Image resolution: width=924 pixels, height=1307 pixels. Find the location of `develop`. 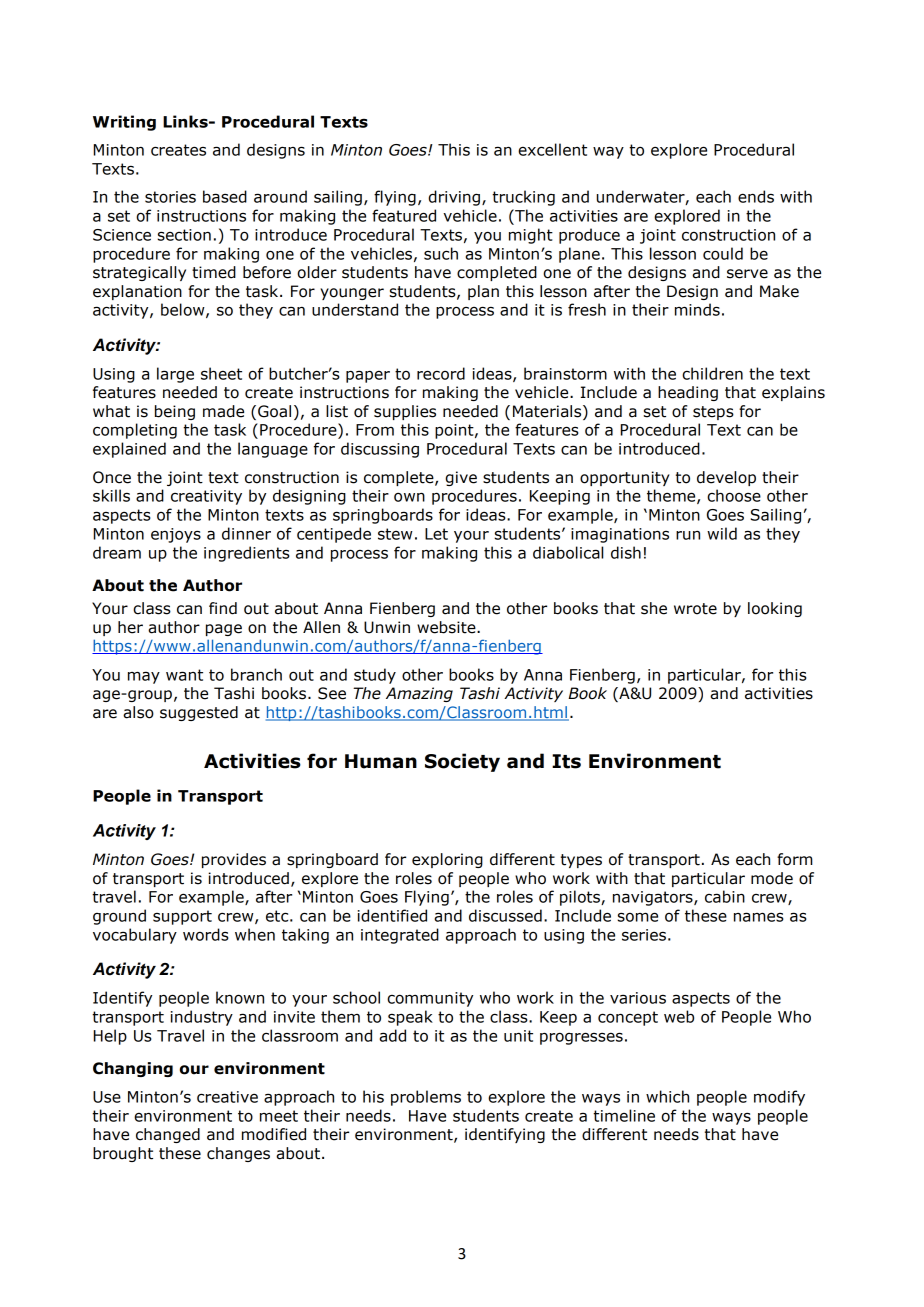

develop is located at coordinates (726, 478).
